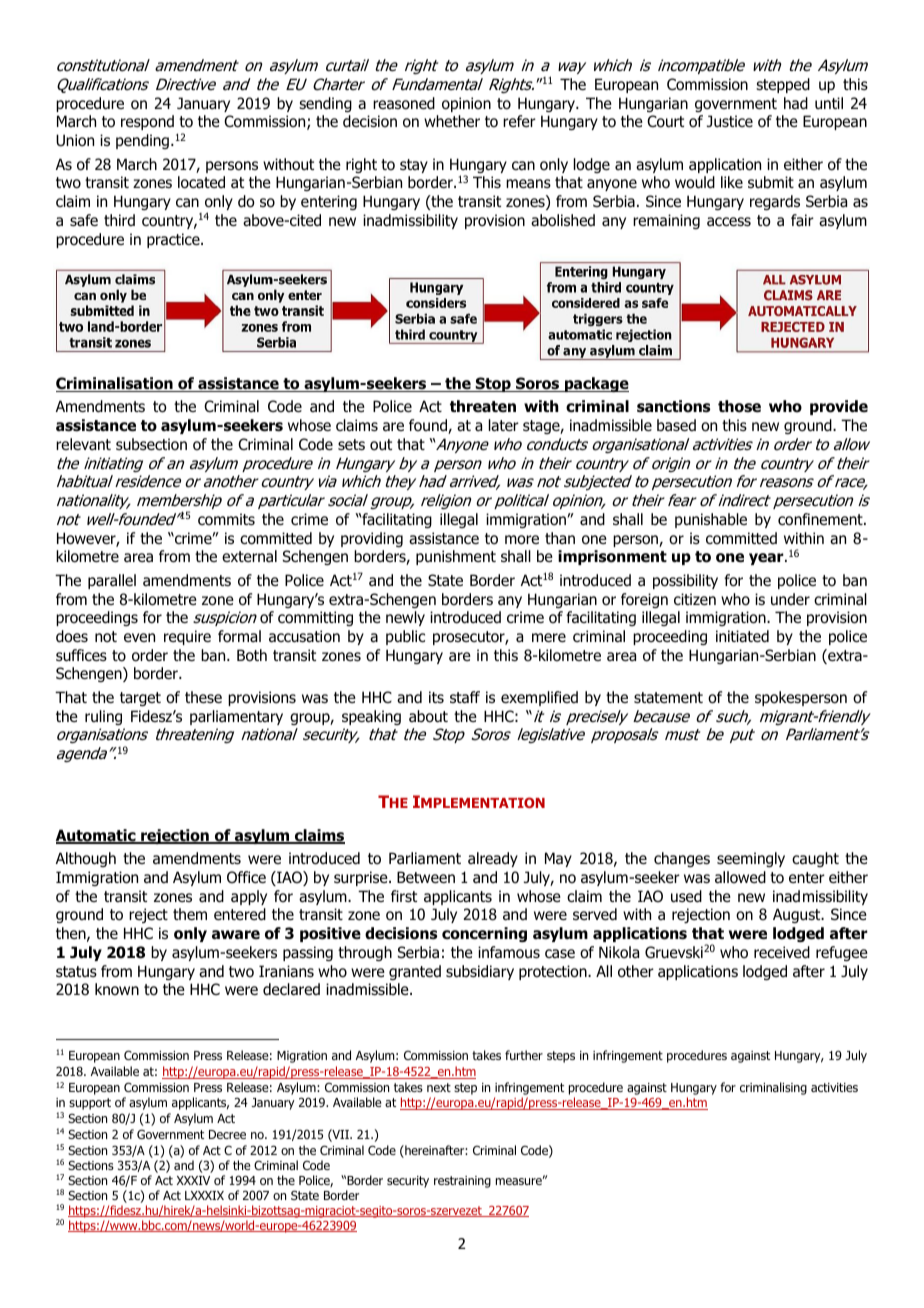  What do you see at coordinates (405, 637) in the document?
I see `public` at bounding box center [405, 637].
